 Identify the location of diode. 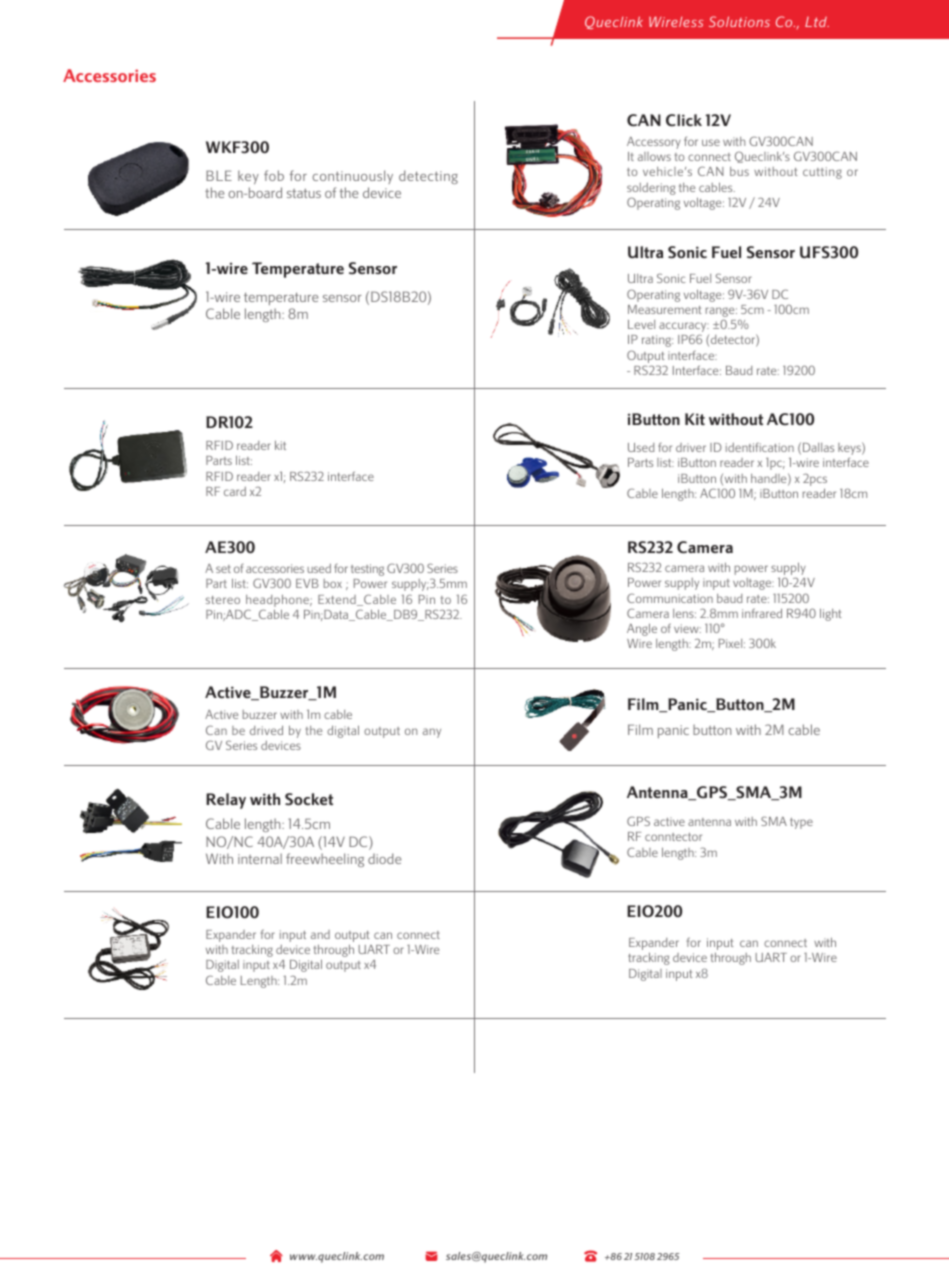
(384, 858).
